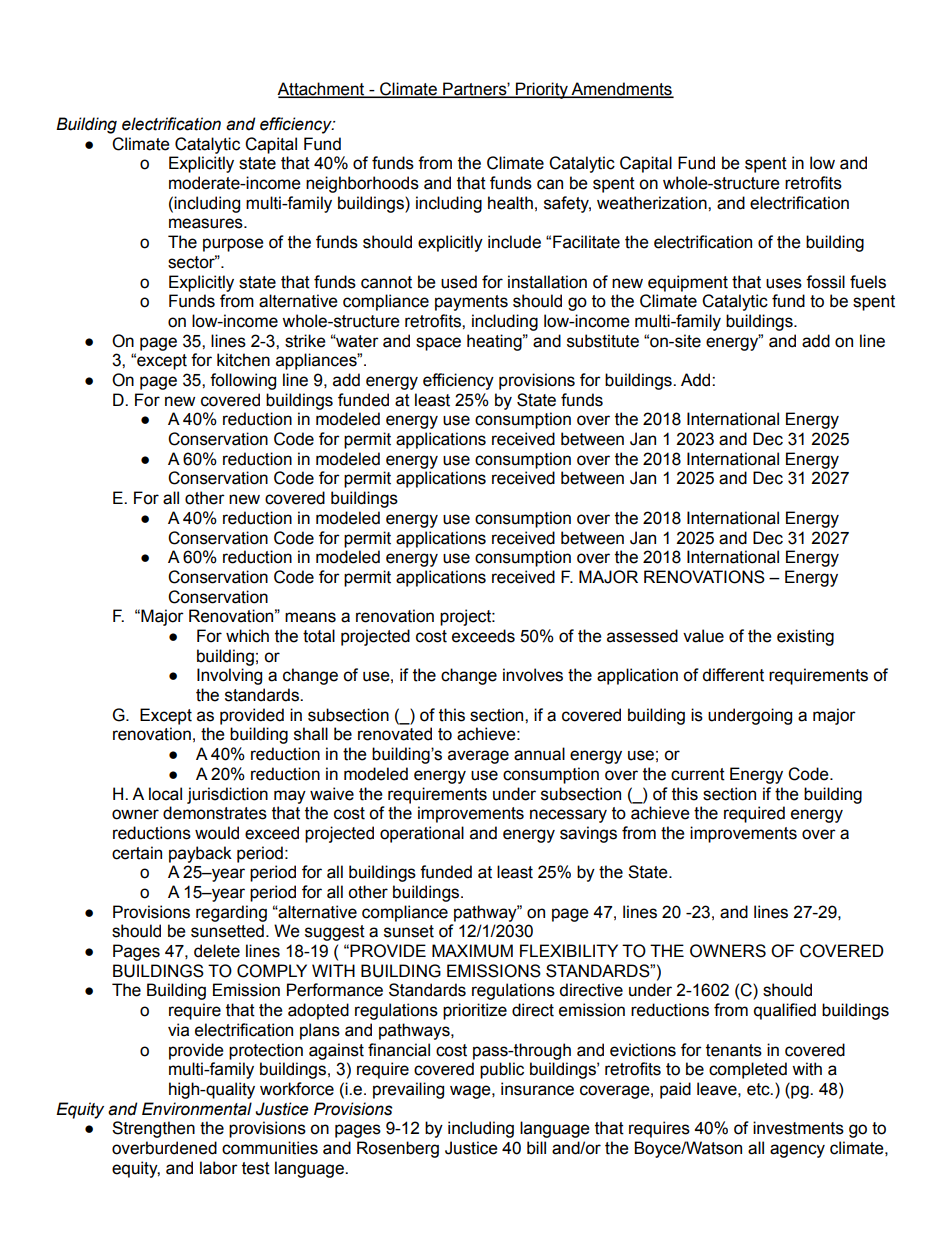 The image size is (952, 1233). I want to click on Attachment, so click(322, 89).
